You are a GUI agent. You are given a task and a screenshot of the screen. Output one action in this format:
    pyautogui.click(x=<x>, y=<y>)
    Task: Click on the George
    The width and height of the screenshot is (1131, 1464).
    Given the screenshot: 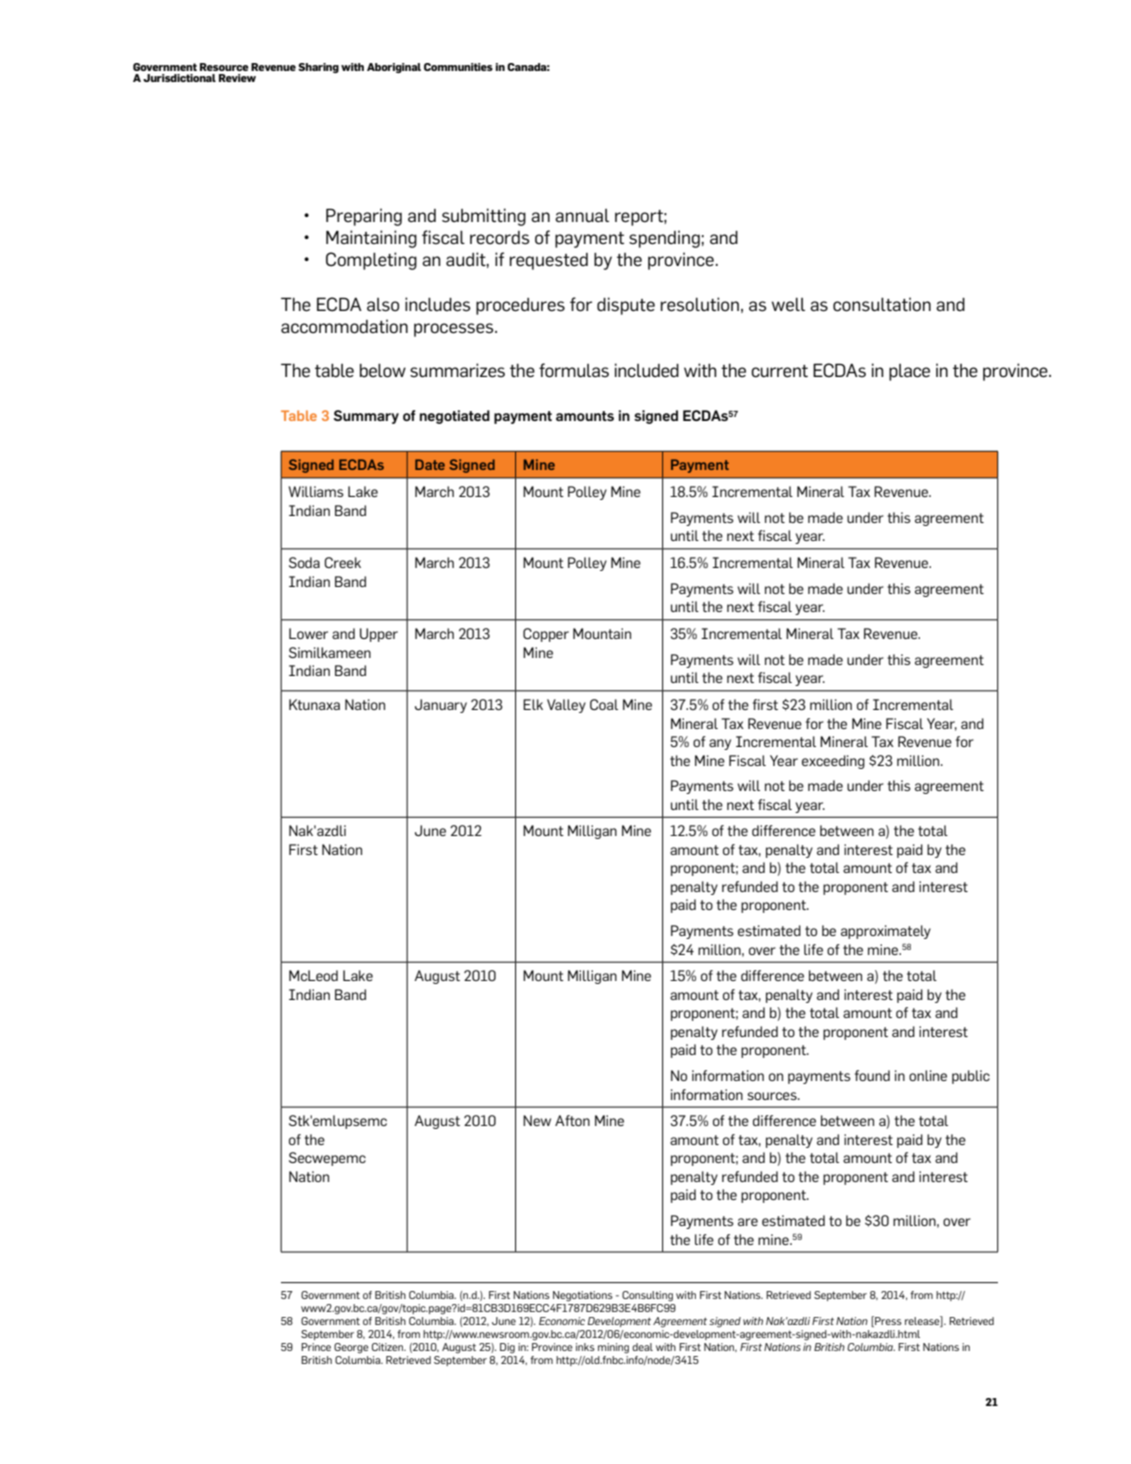 What is the action you would take?
    pyautogui.click(x=351, y=1348)
